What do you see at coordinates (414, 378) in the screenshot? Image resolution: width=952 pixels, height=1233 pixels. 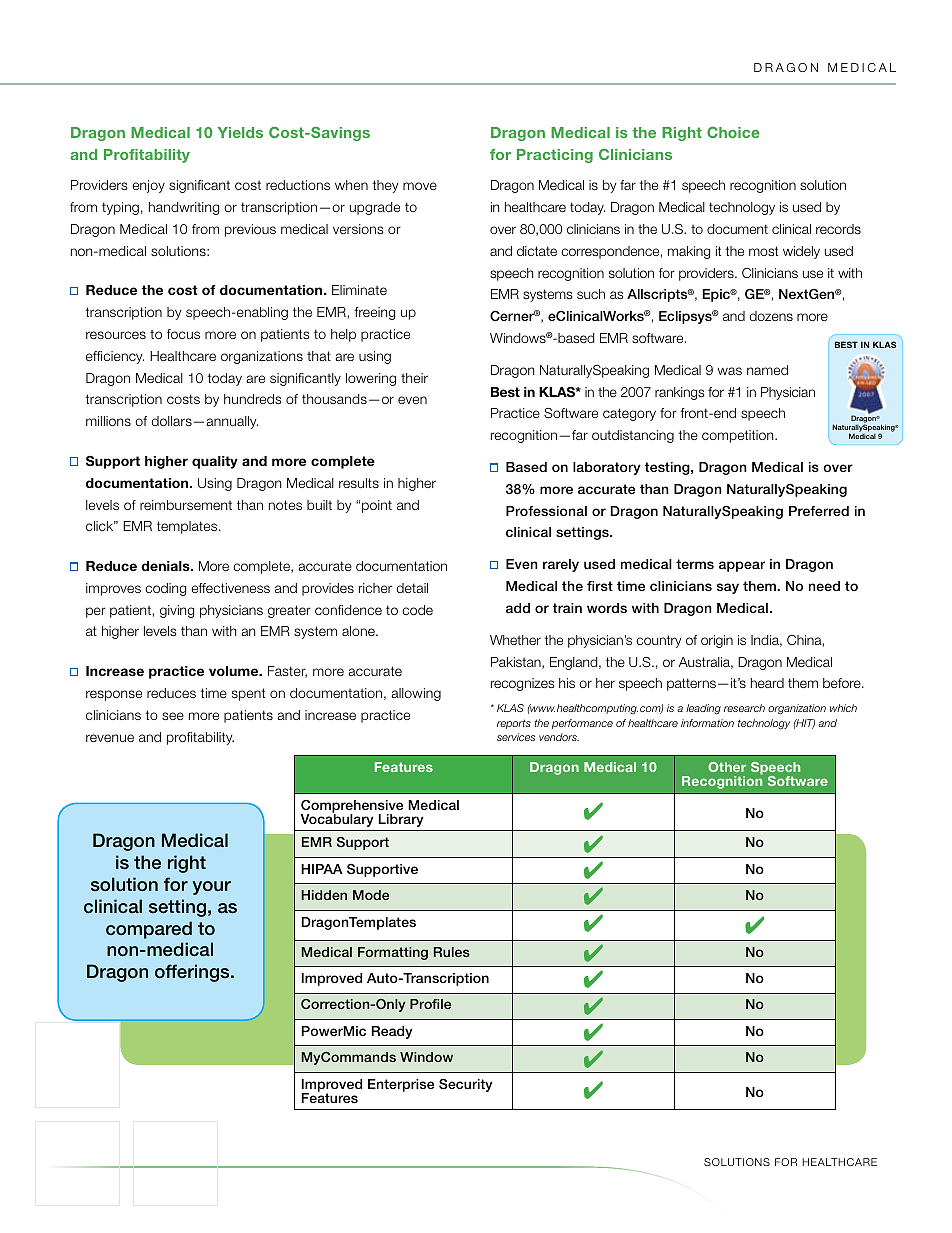 I see `their` at bounding box center [414, 378].
